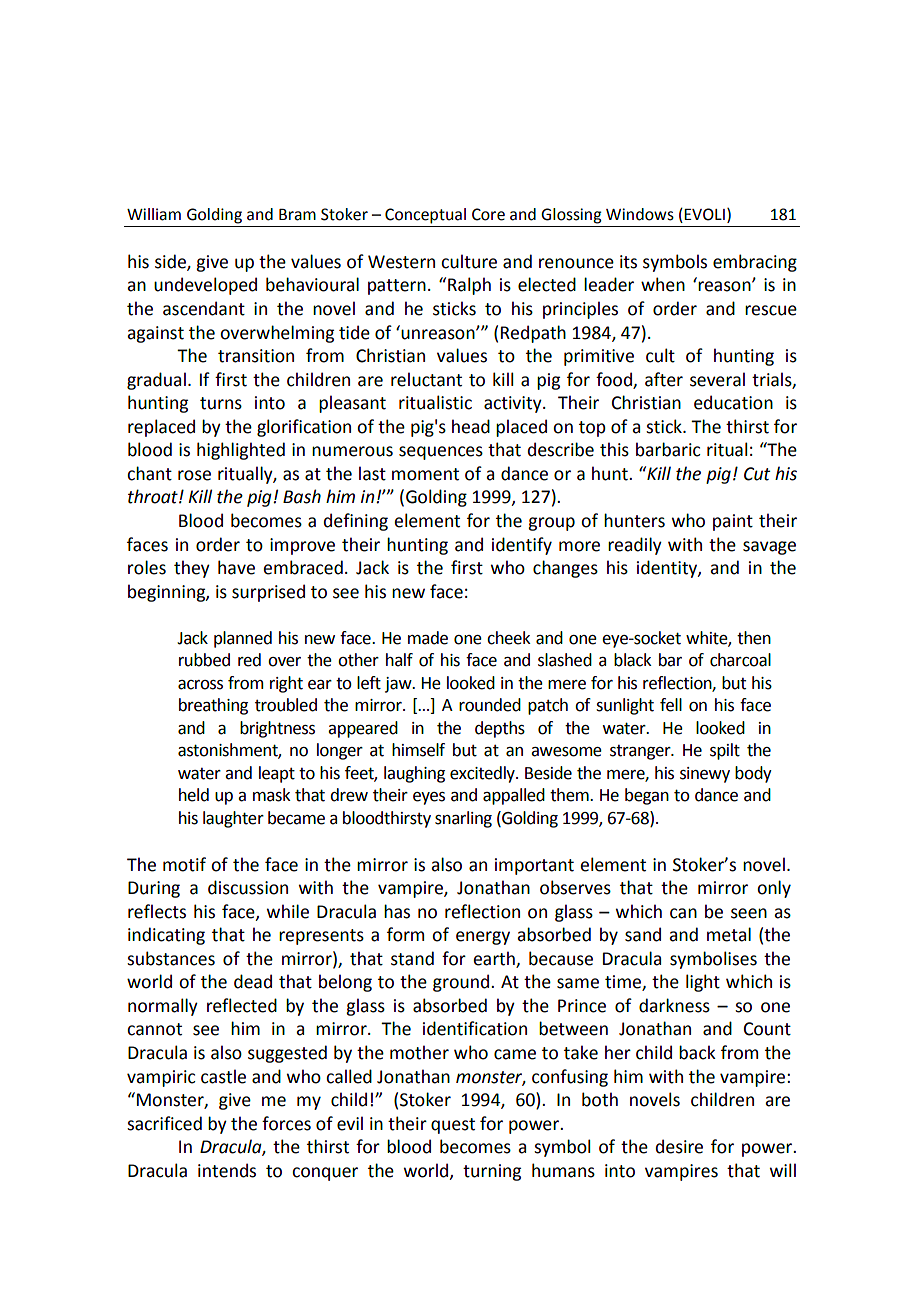  Describe the element at coordinates (441, 453) in the document. I see `sequences` at that location.
